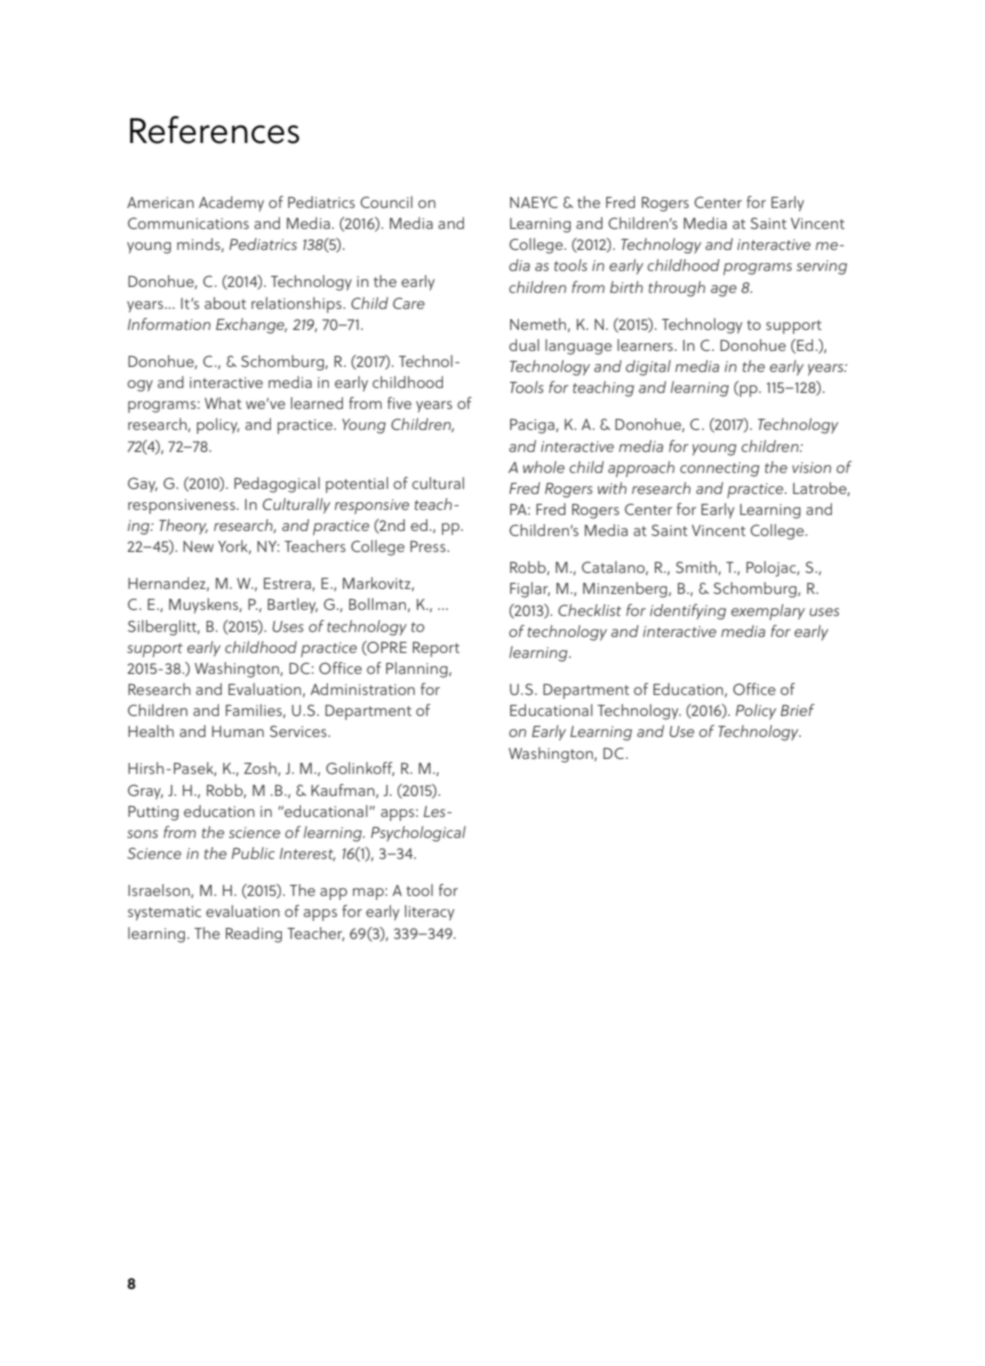  Describe the element at coordinates (254, 935) in the screenshot. I see `Reading` at that location.
